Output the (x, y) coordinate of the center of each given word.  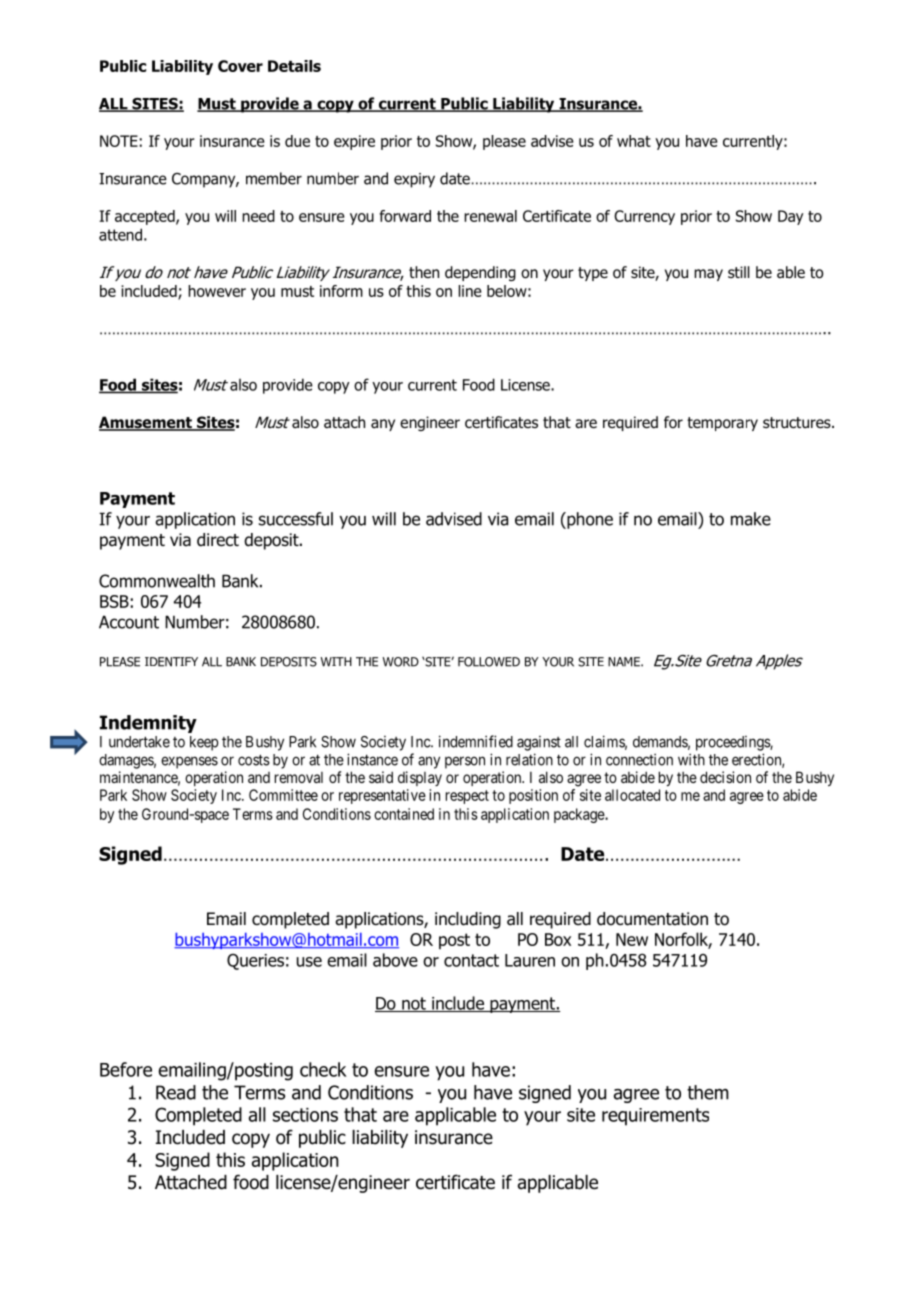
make (751, 519)
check (323, 1069)
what (634, 141)
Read (176, 1092)
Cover (240, 66)
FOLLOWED (489, 662)
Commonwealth (157, 581)
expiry (414, 180)
